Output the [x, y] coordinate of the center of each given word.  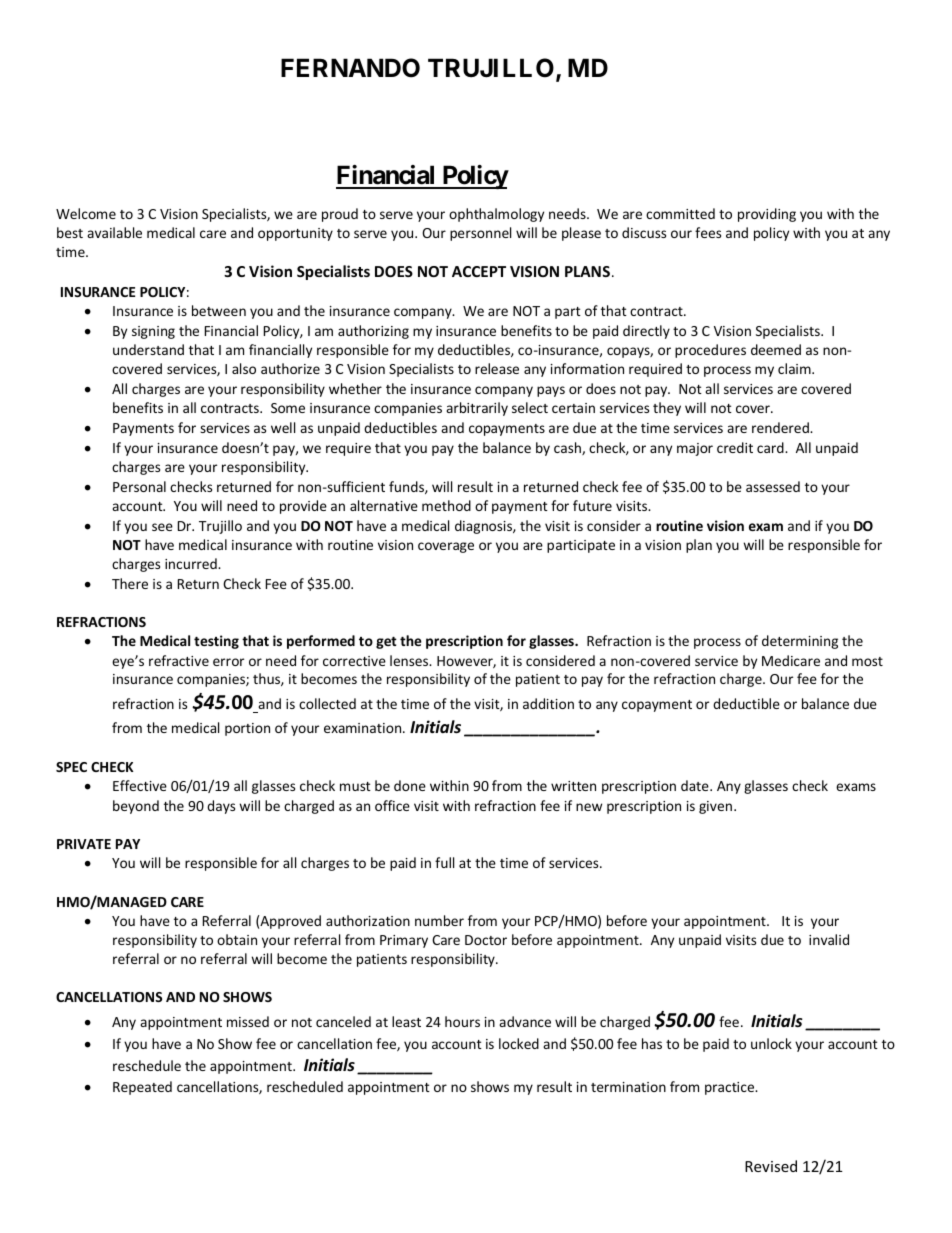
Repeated [142, 1088]
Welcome [86, 213]
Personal [139, 486]
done [410, 785]
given [715, 807]
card [771, 447]
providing [767, 215]
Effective [140, 785]
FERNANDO [350, 68]
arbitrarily [477, 409]
